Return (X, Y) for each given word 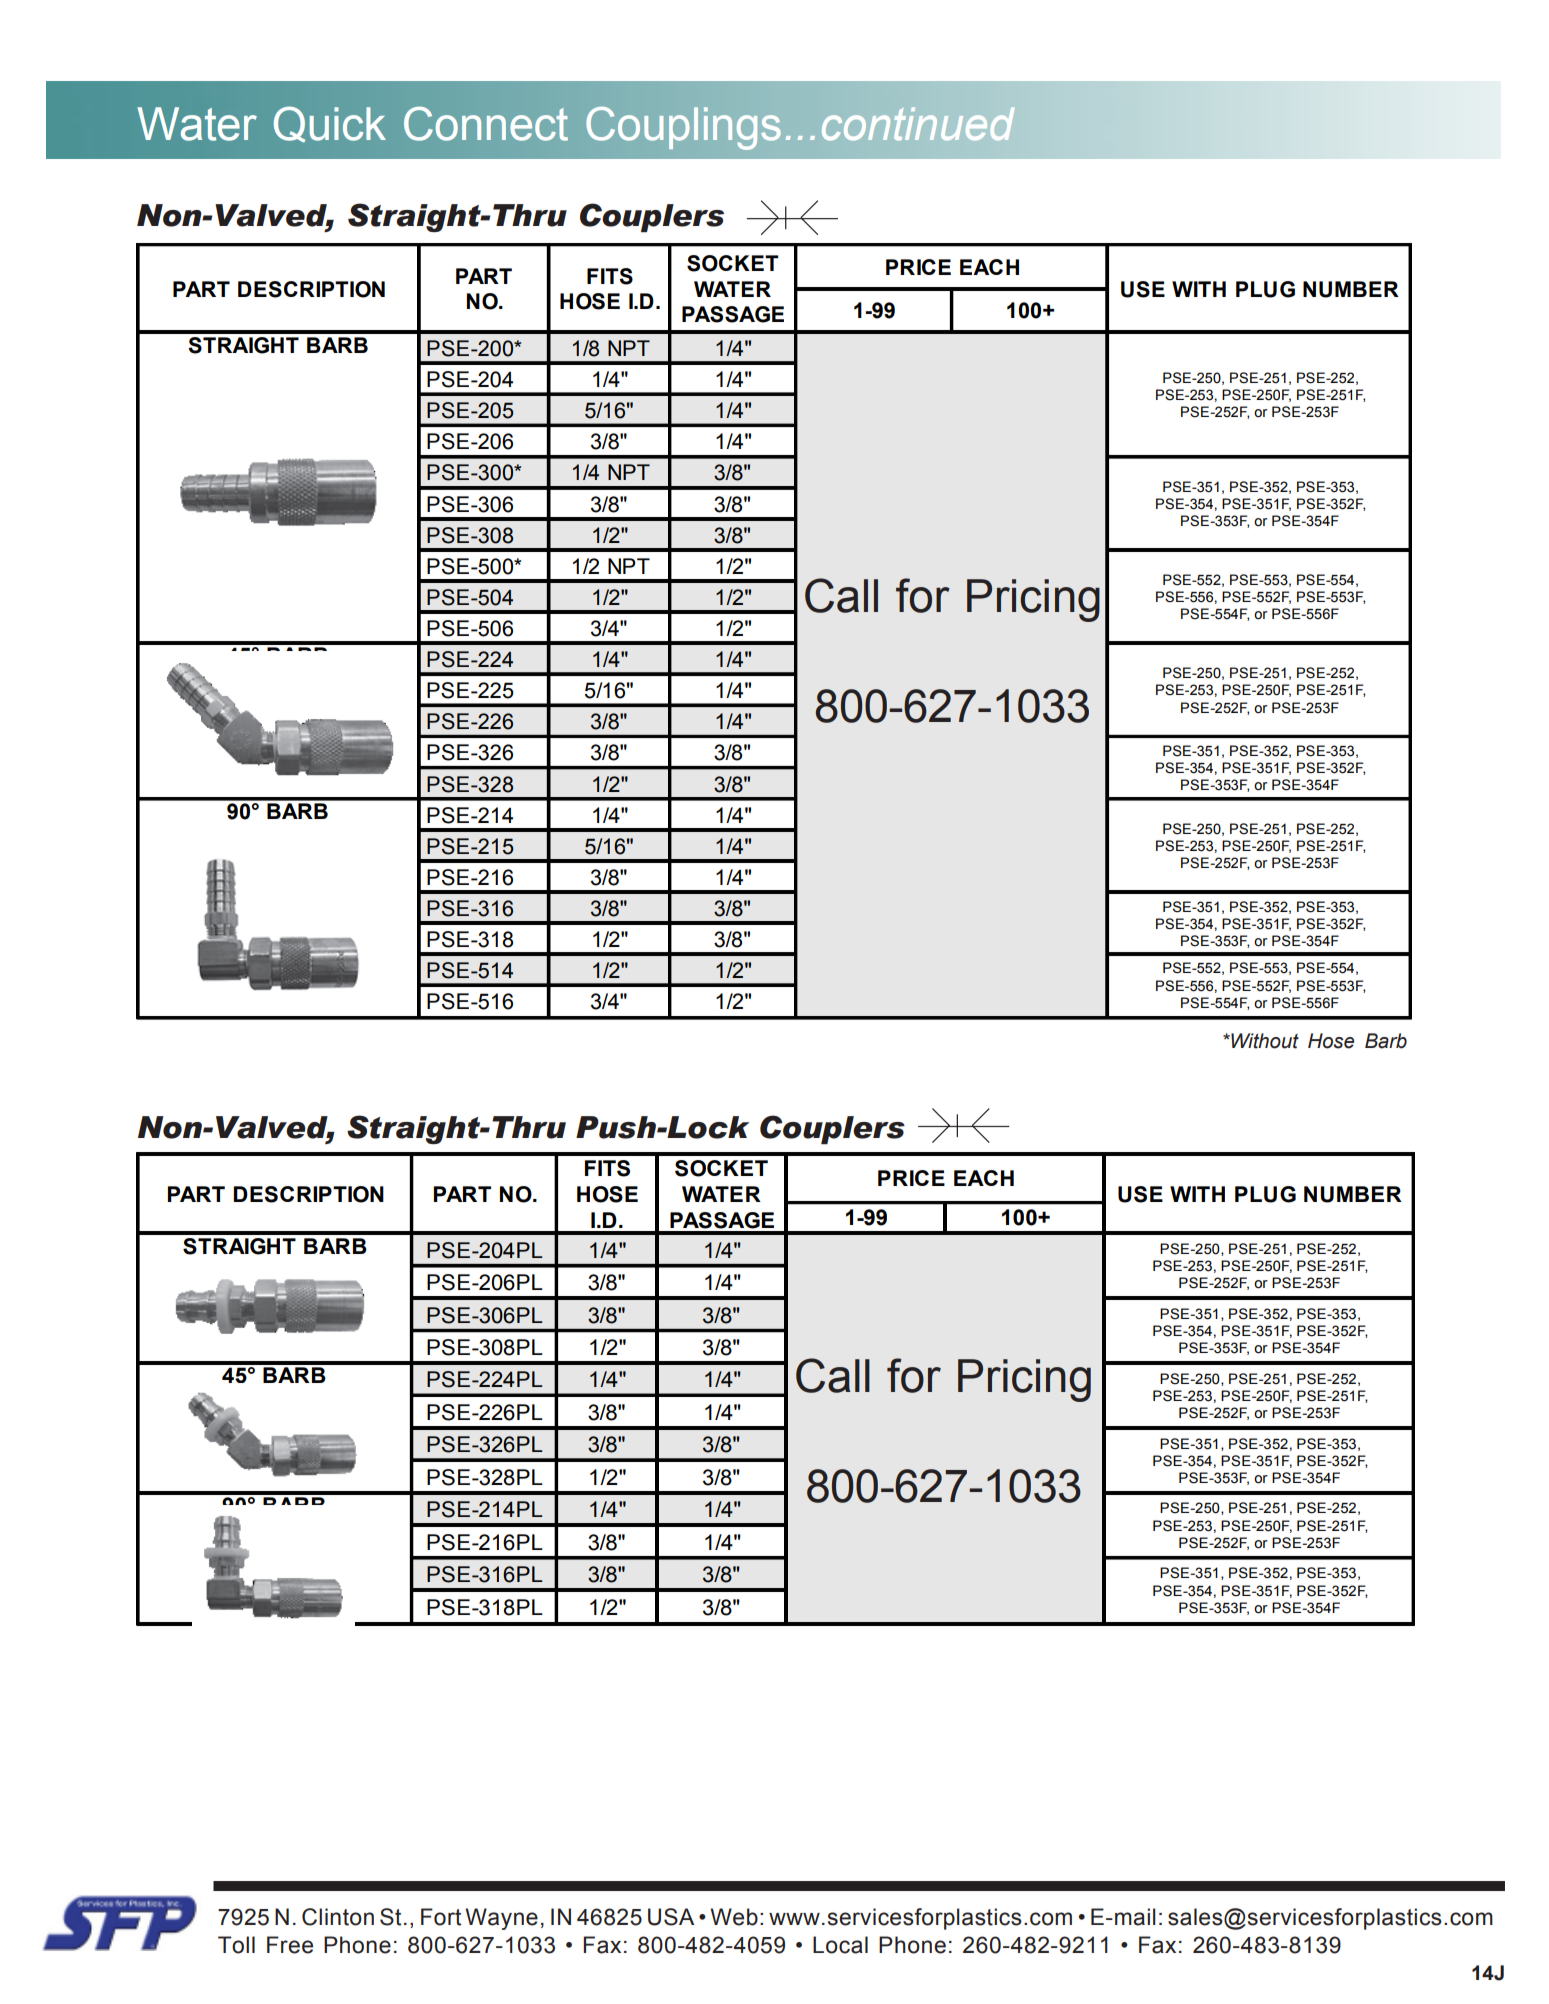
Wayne (501, 1919)
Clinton (338, 1917)
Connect (486, 124)
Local (840, 1945)
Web (734, 1917)
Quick (330, 124)
